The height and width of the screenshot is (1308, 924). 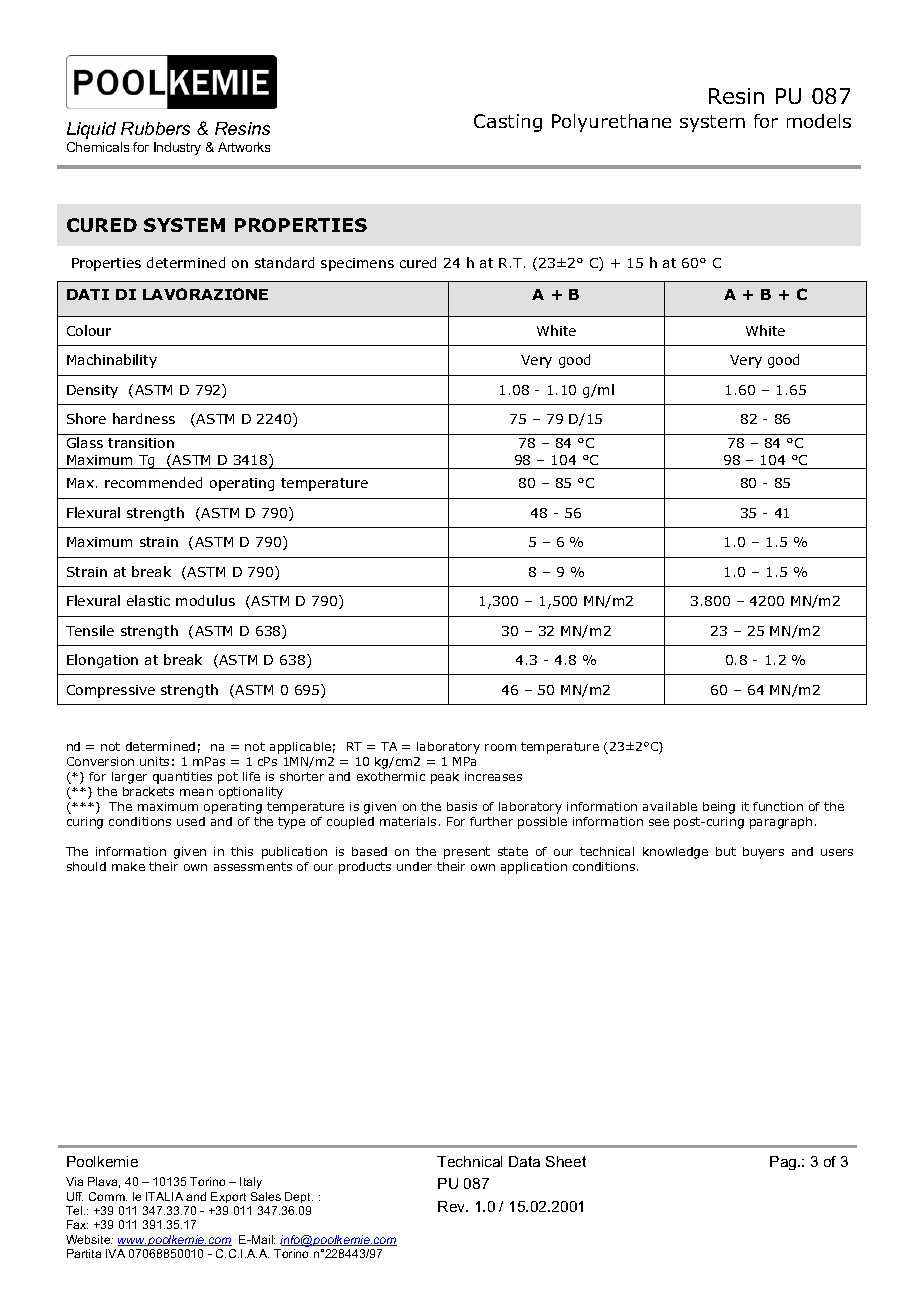 I want to click on Industry, so click(x=177, y=148).
